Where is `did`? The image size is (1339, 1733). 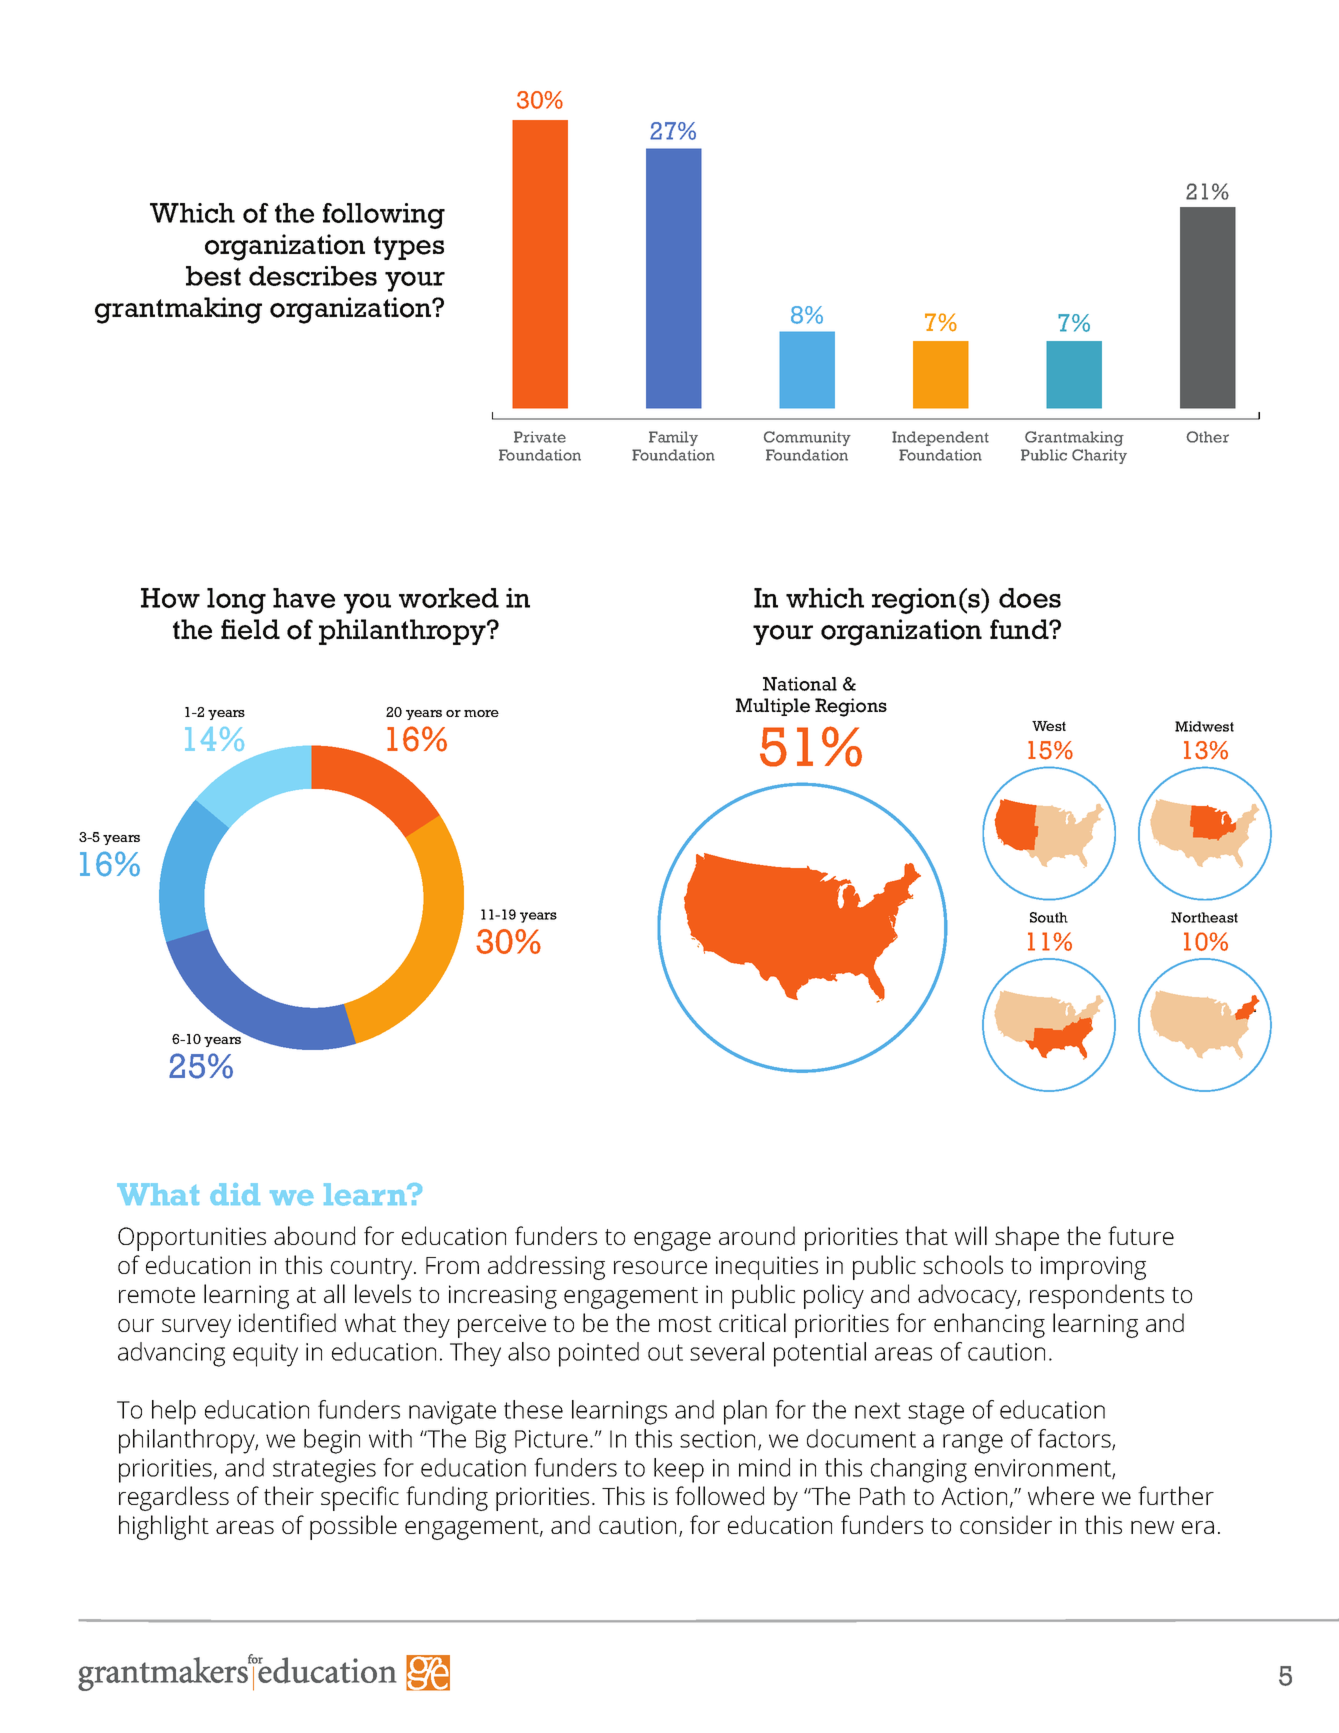
did is located at coordinates (235, 1194).
